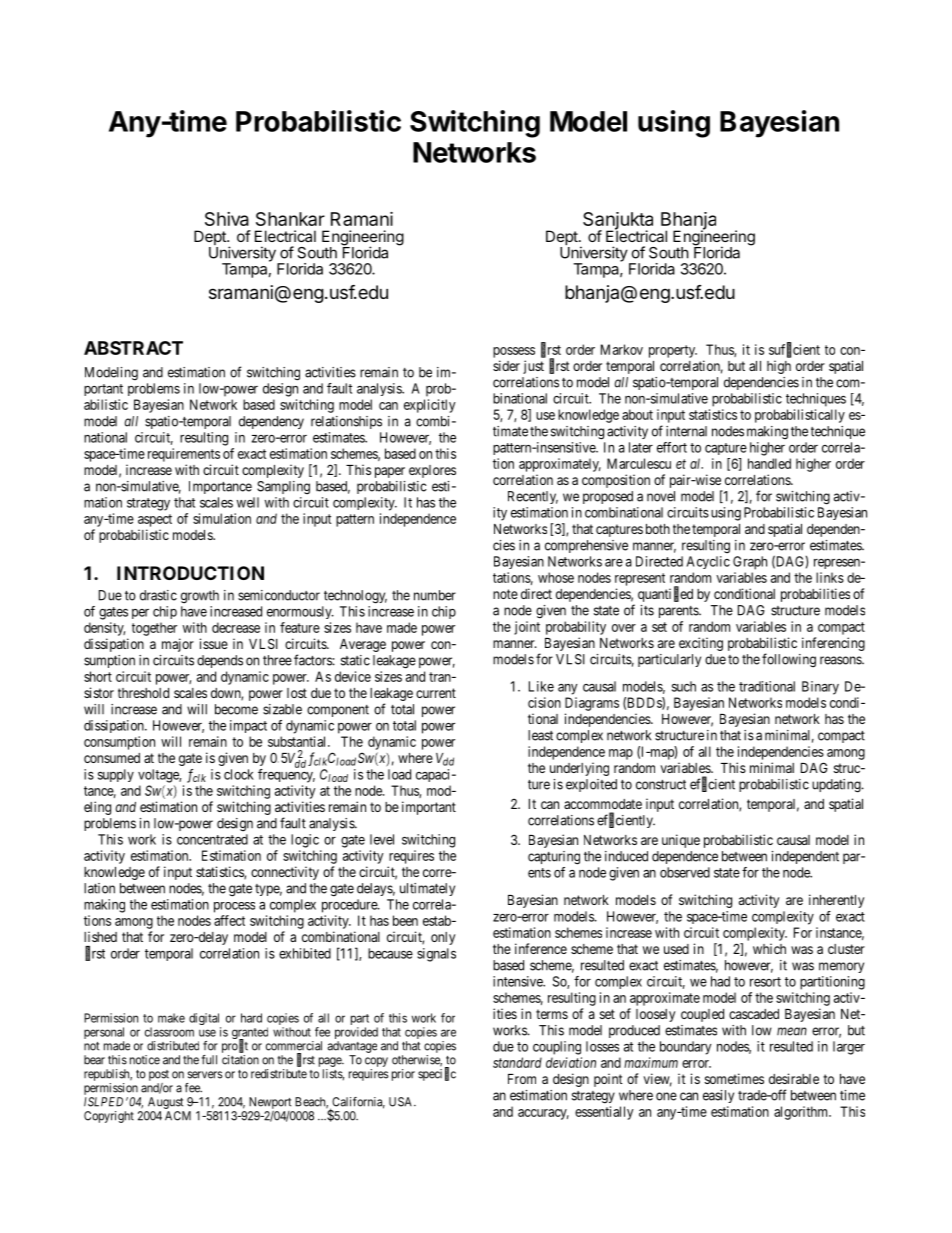 Image resolution: width=952 pixels, height=1233 pixels. What do you see at coordinates (382, 839) in the document?
I see `level` at bounding box center [382, 839].
